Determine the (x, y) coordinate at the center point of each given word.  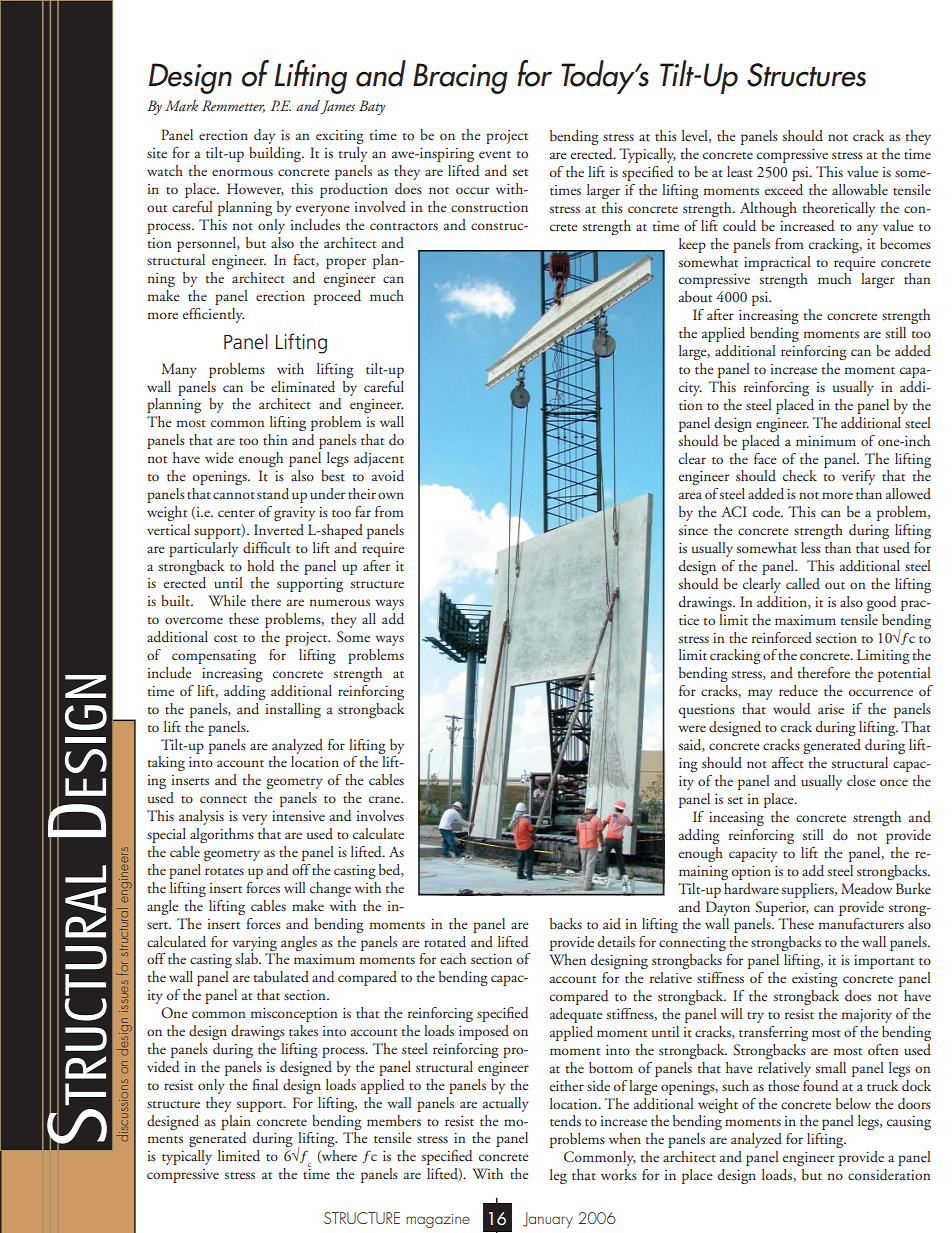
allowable (860, 189)
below (853, 1103)
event (495, 154)
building (276, 154)
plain (236, 1122)
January (548, 1220)
